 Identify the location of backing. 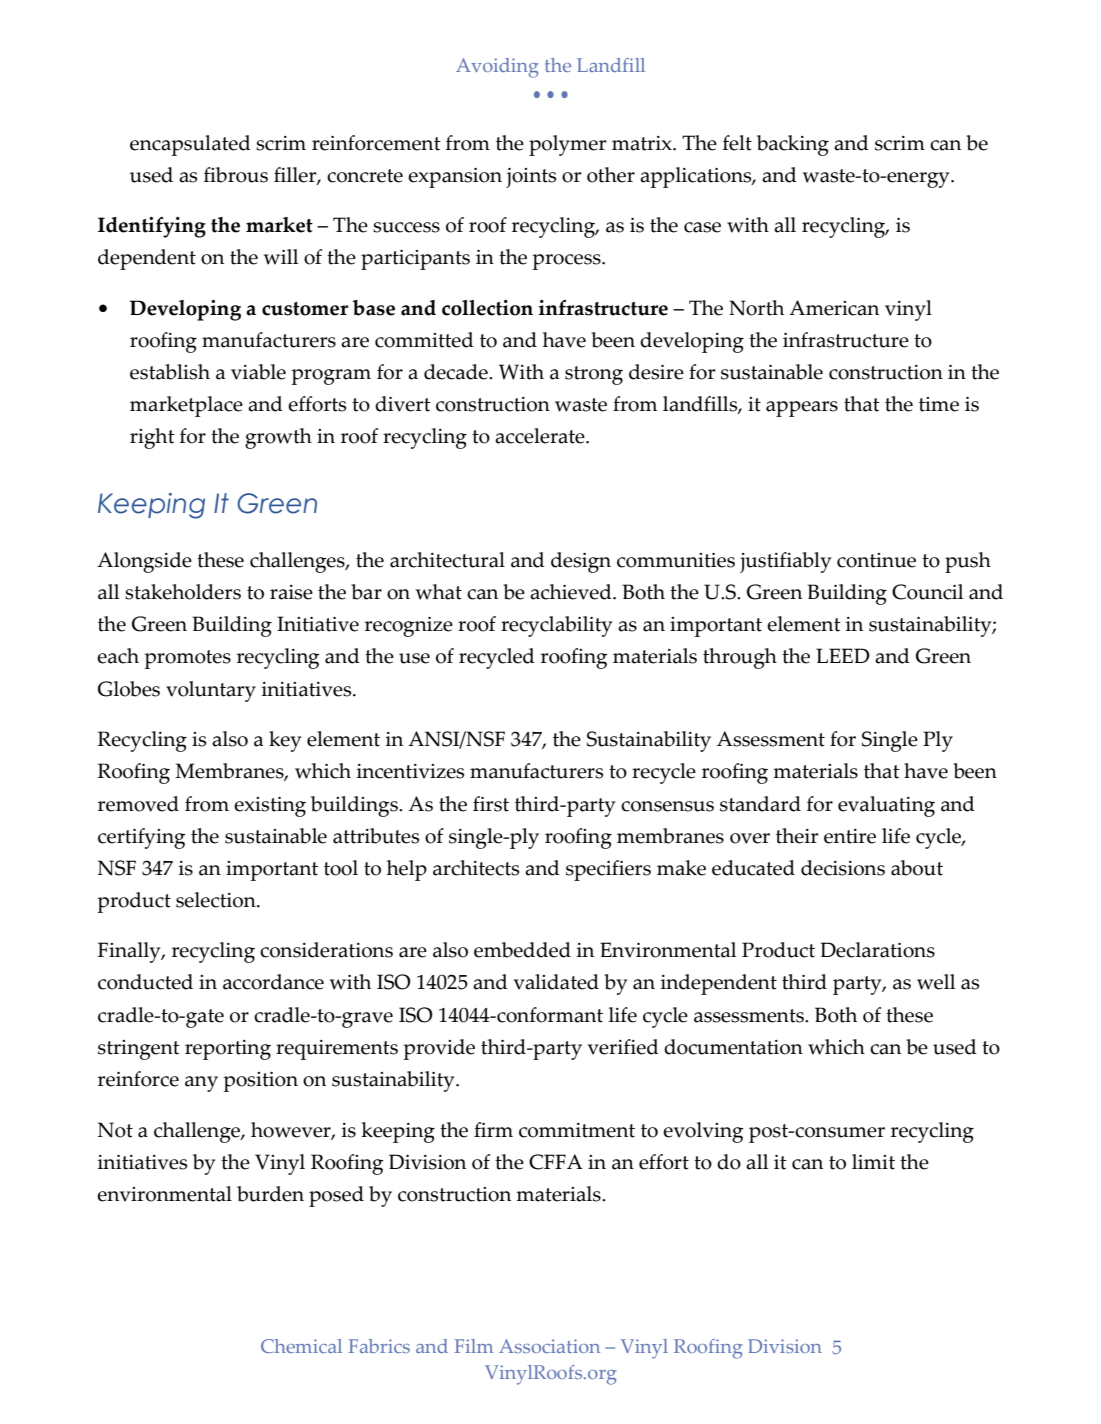
(793, 145).
